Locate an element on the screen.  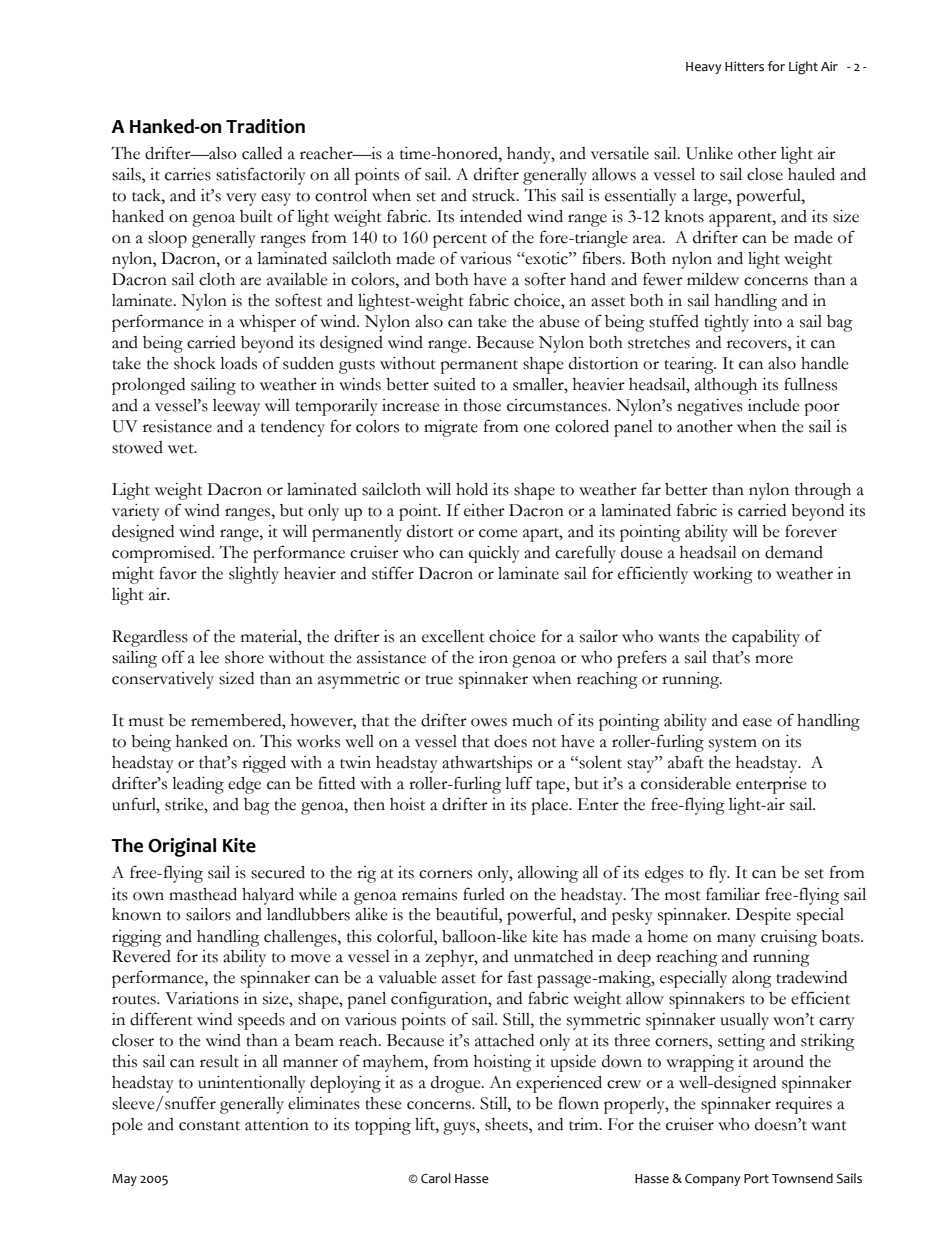
Carol is located at coordinates (436, 1178).
